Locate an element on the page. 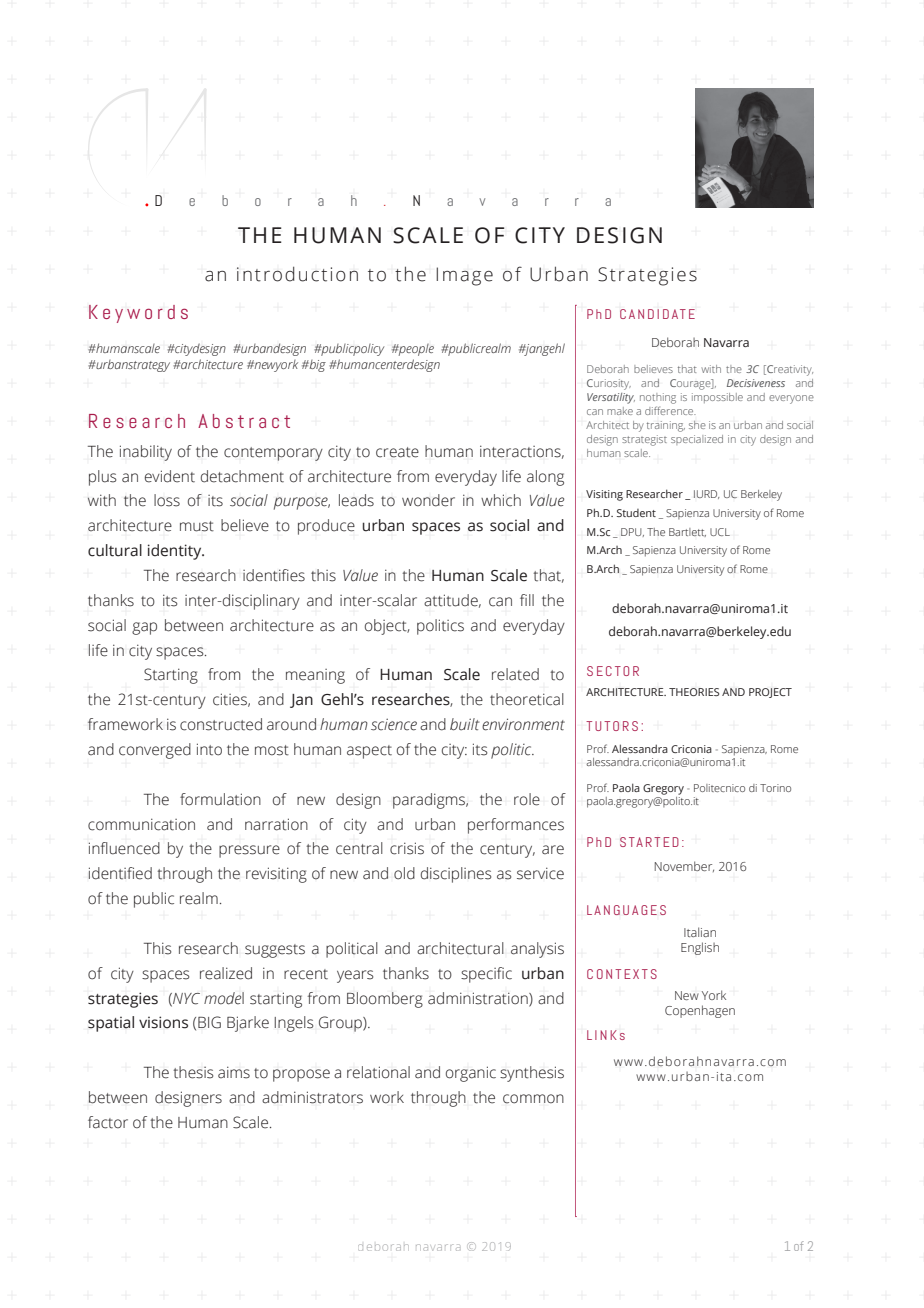  Image is located at coordinates (464, 276).
